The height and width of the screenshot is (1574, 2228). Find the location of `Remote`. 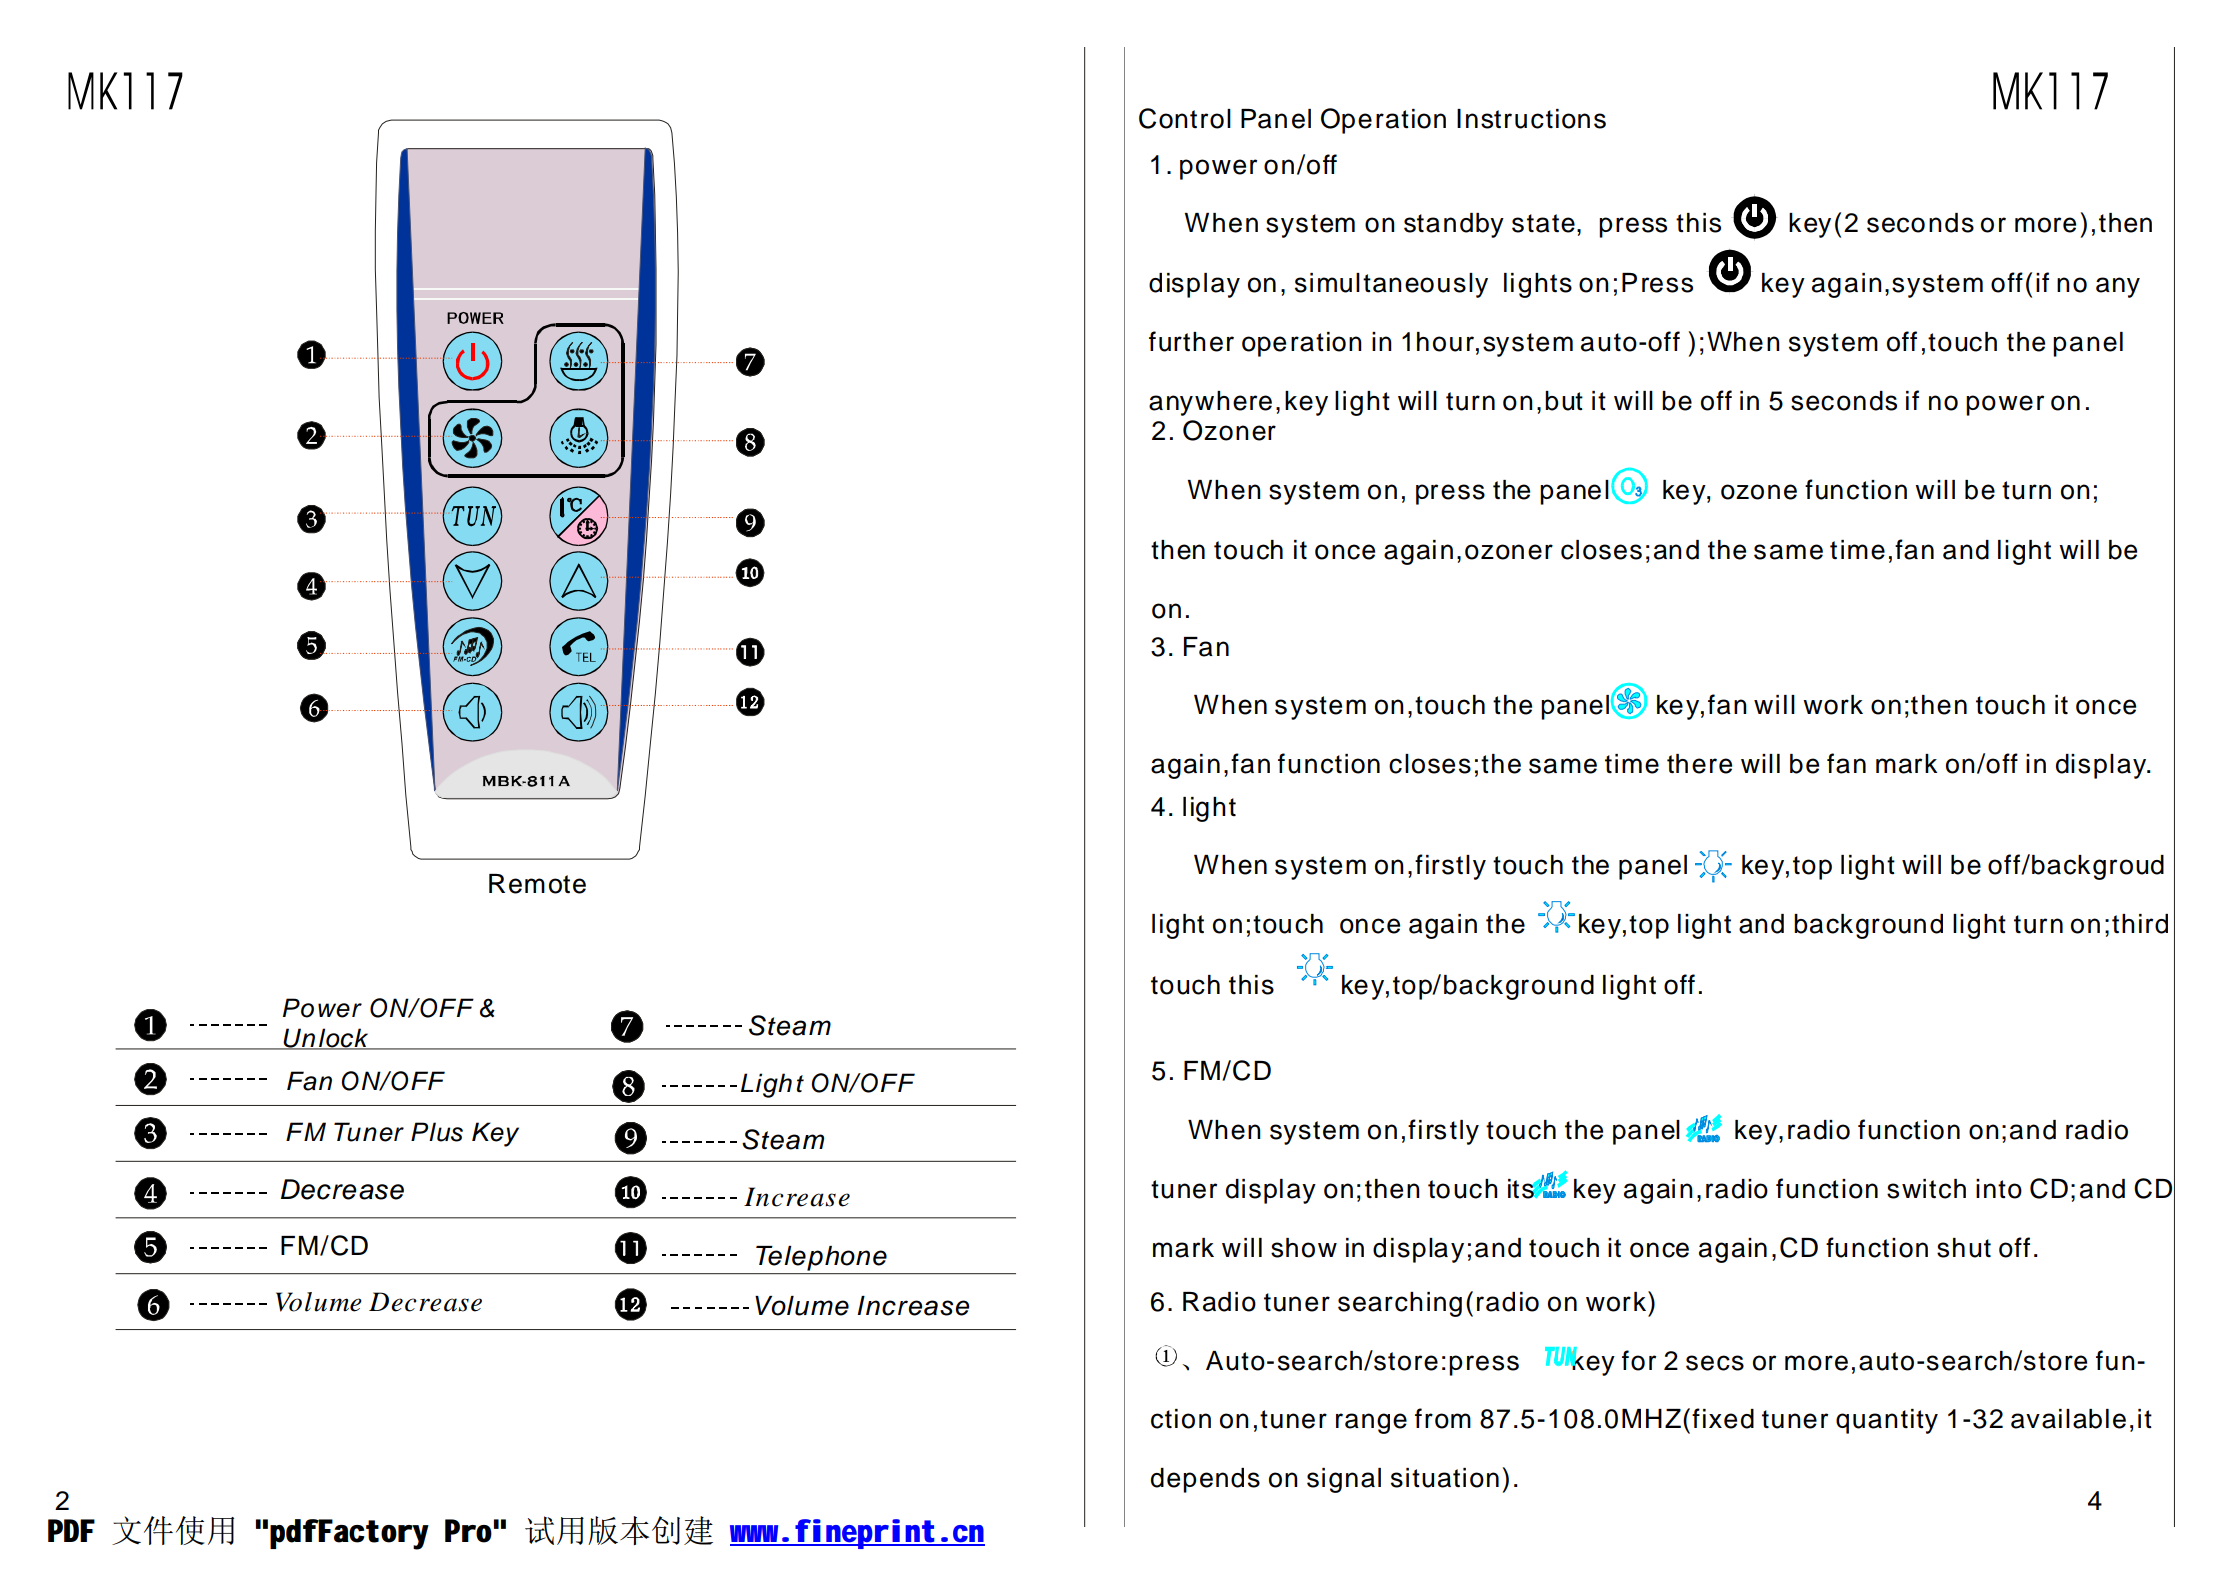

Remote is located at coordinates (537, 884).
